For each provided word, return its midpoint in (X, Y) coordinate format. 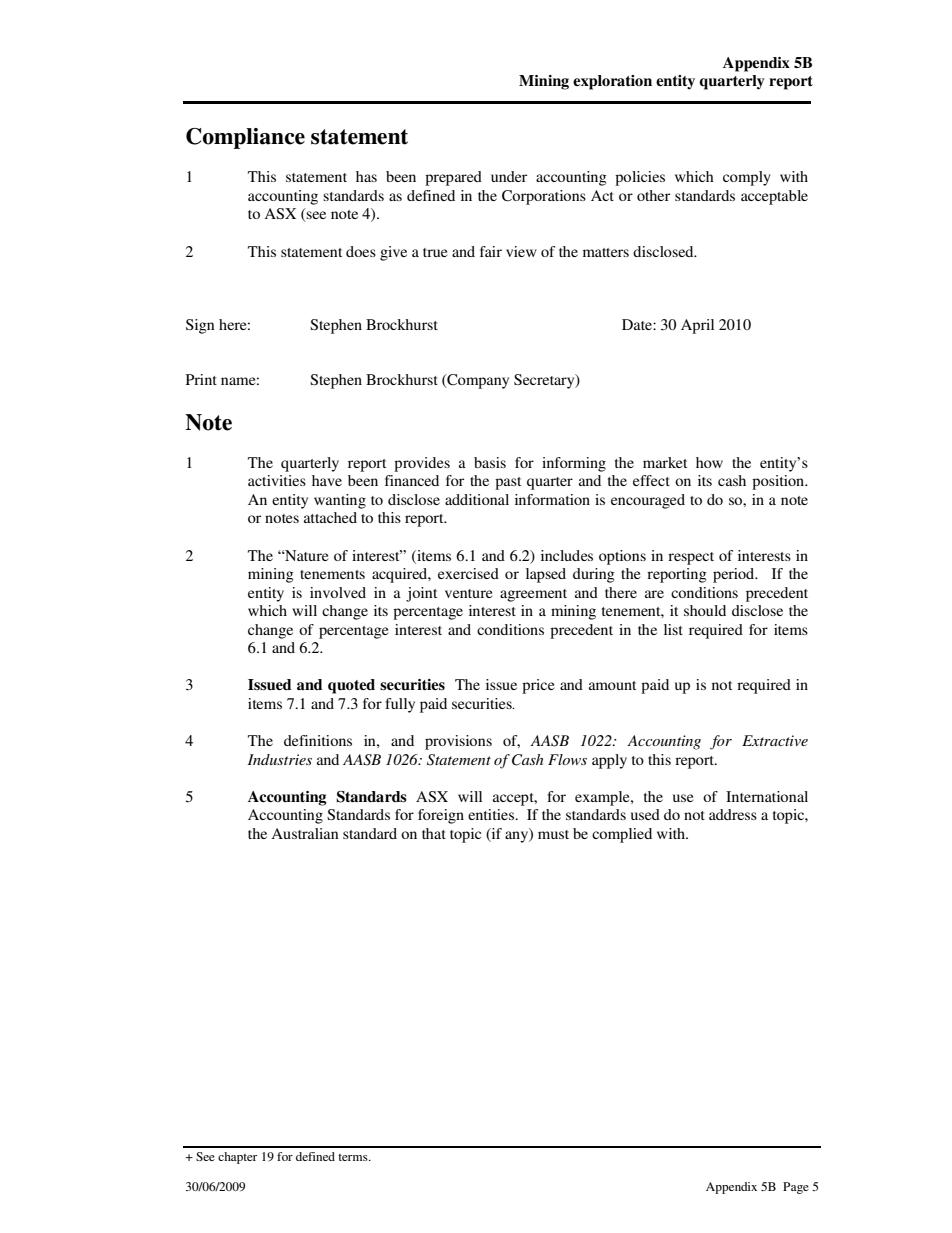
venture (468, 593)
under (509, 176)
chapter (237, 1158)
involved (338, 592)
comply (747, 178)
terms (354, 1157)
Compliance (245, 138)
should (705, 610)
